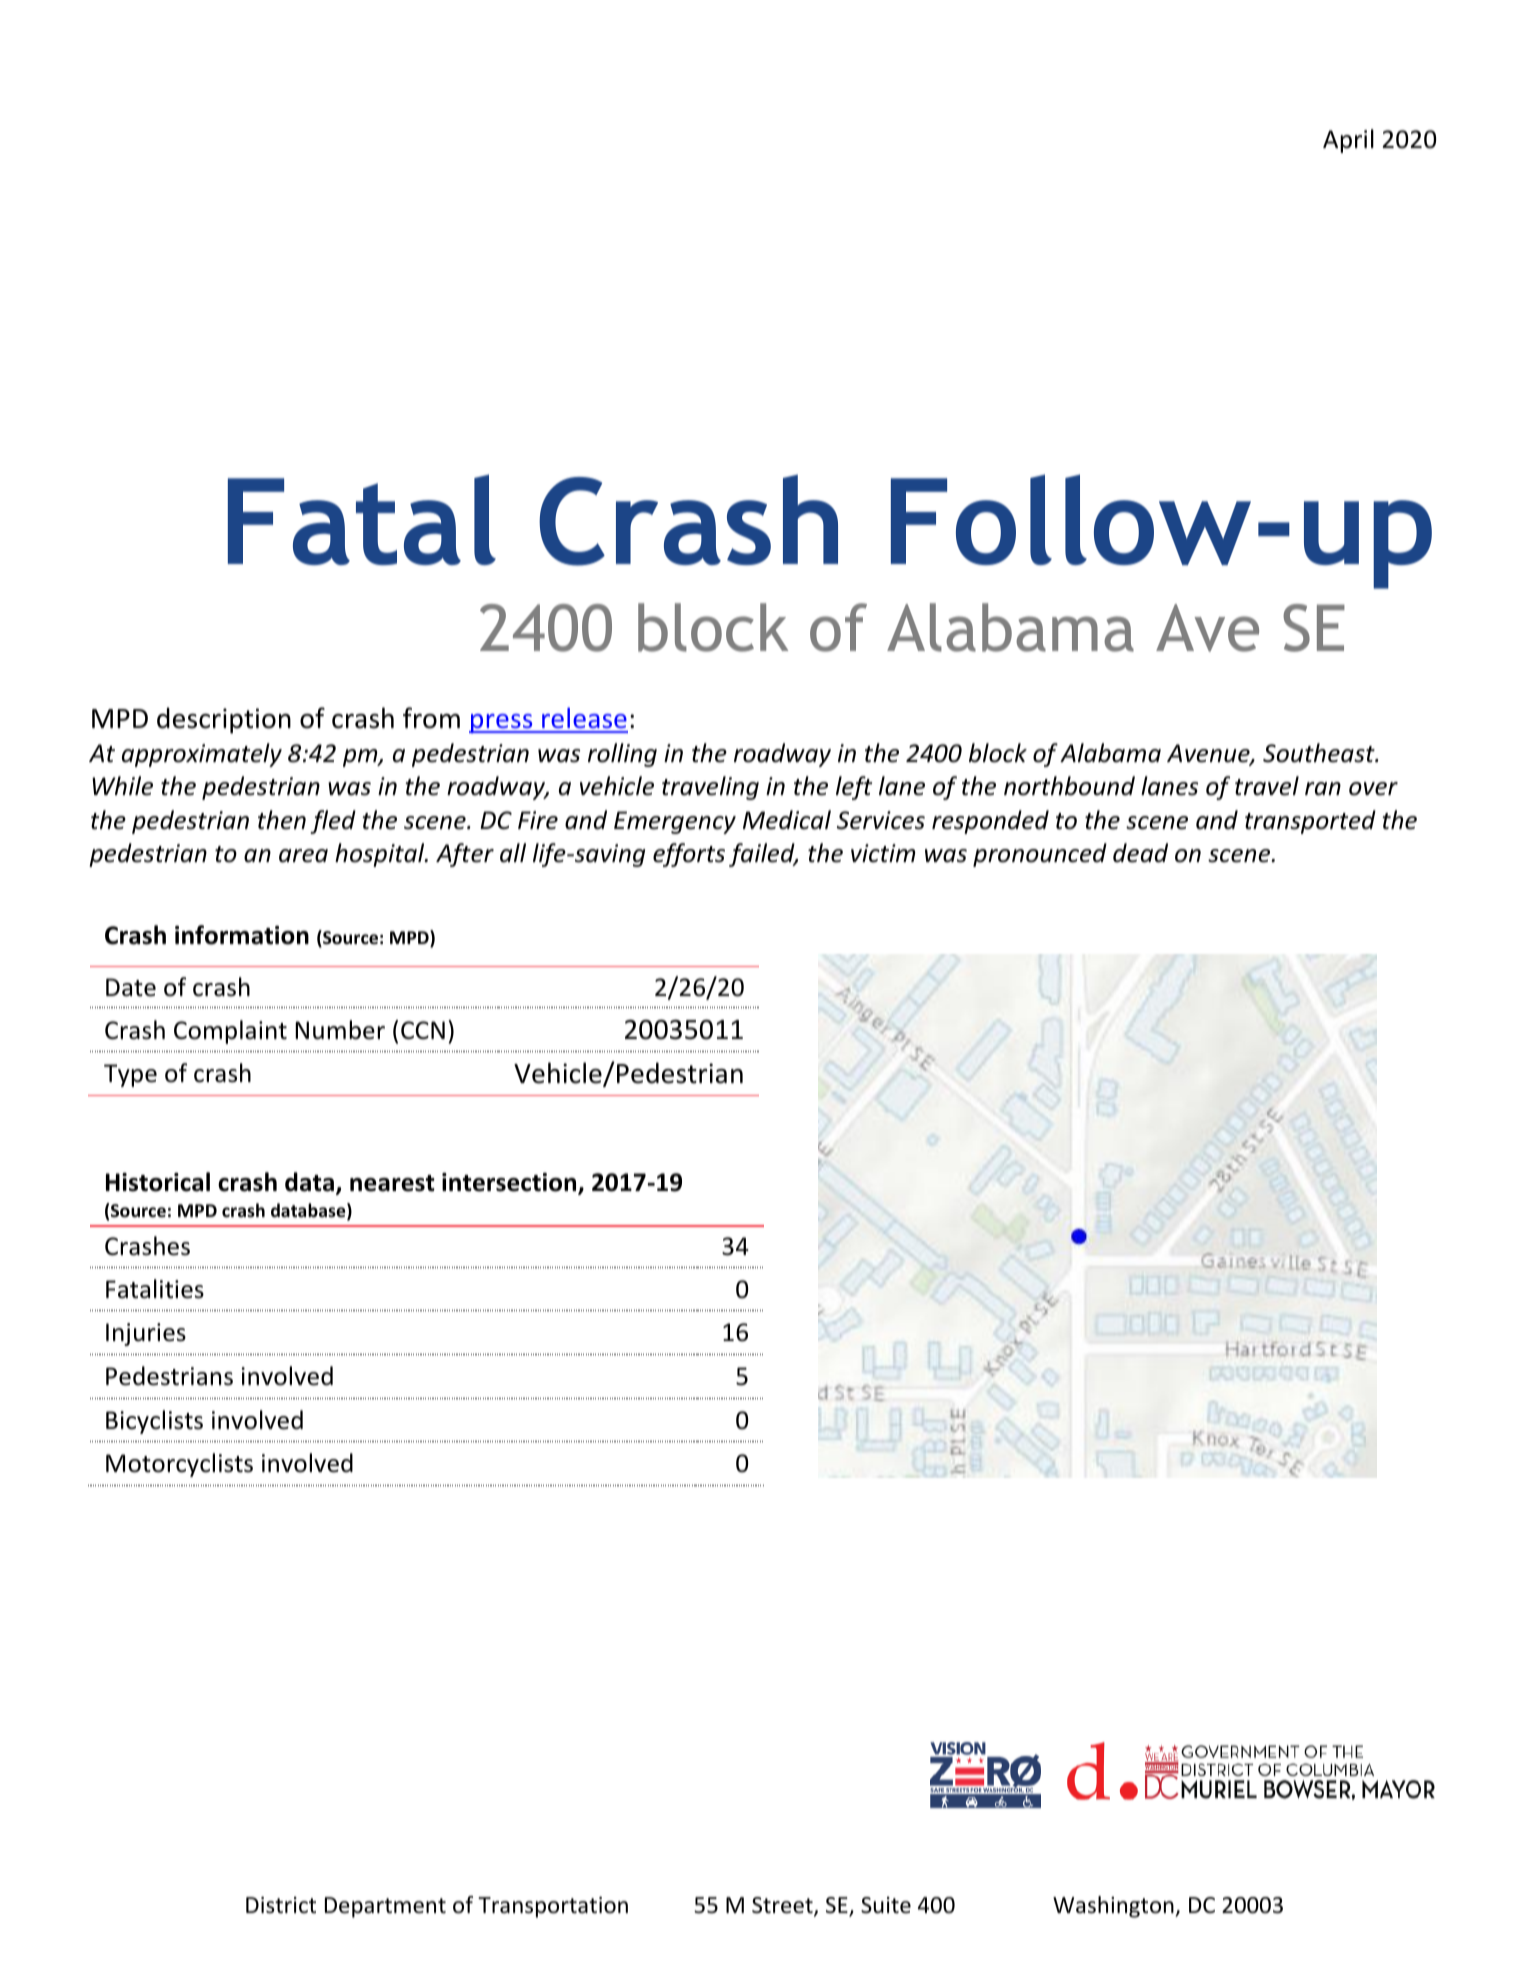 The width and height of the screenshot is (1527, 1976). I want to click on description, so click(224, 720).
